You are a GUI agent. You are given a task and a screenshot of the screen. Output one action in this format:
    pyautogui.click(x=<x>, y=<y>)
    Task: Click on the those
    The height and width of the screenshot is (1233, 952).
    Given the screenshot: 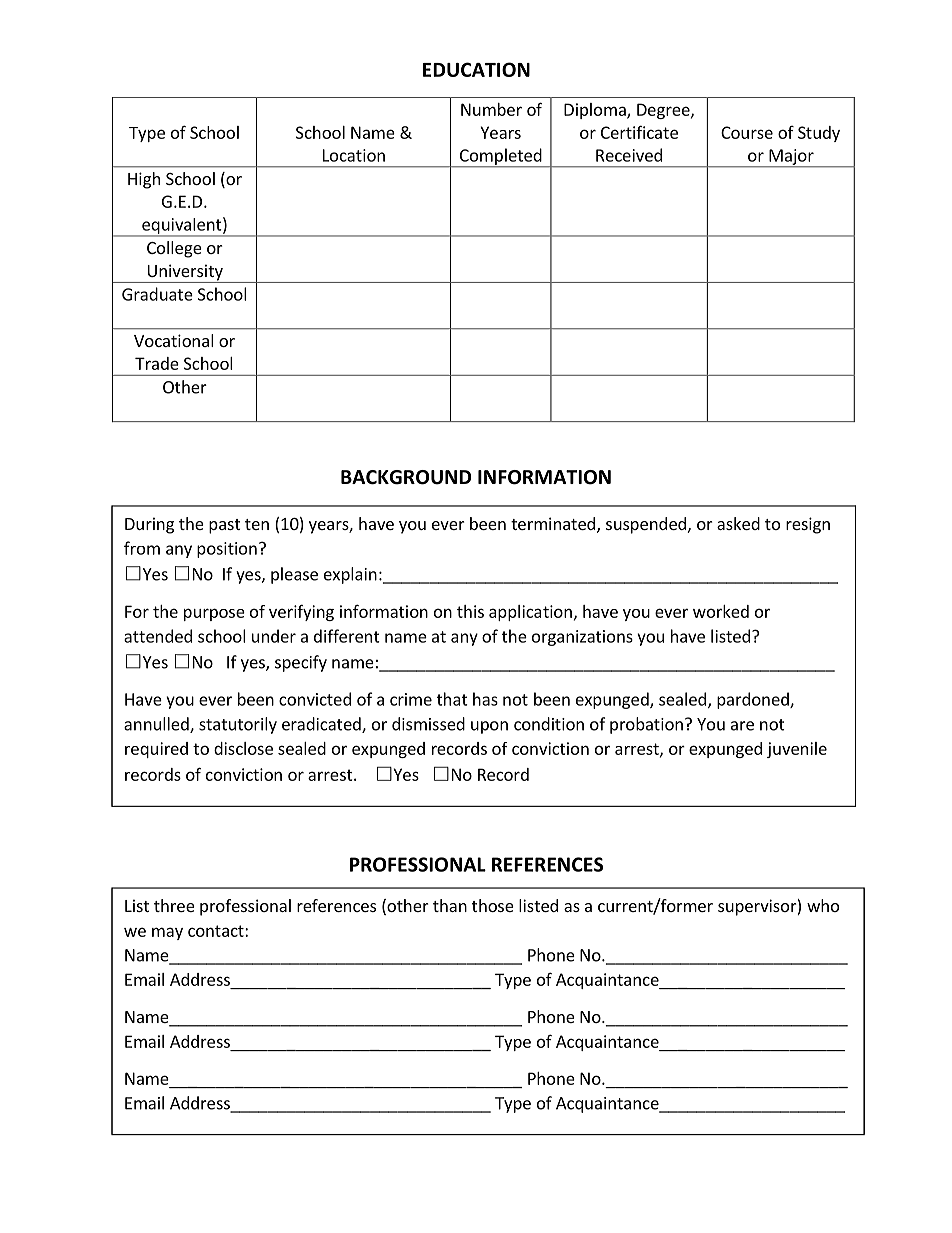 What is the action you would take?
    pyautogui.click(x=493, y=905)
